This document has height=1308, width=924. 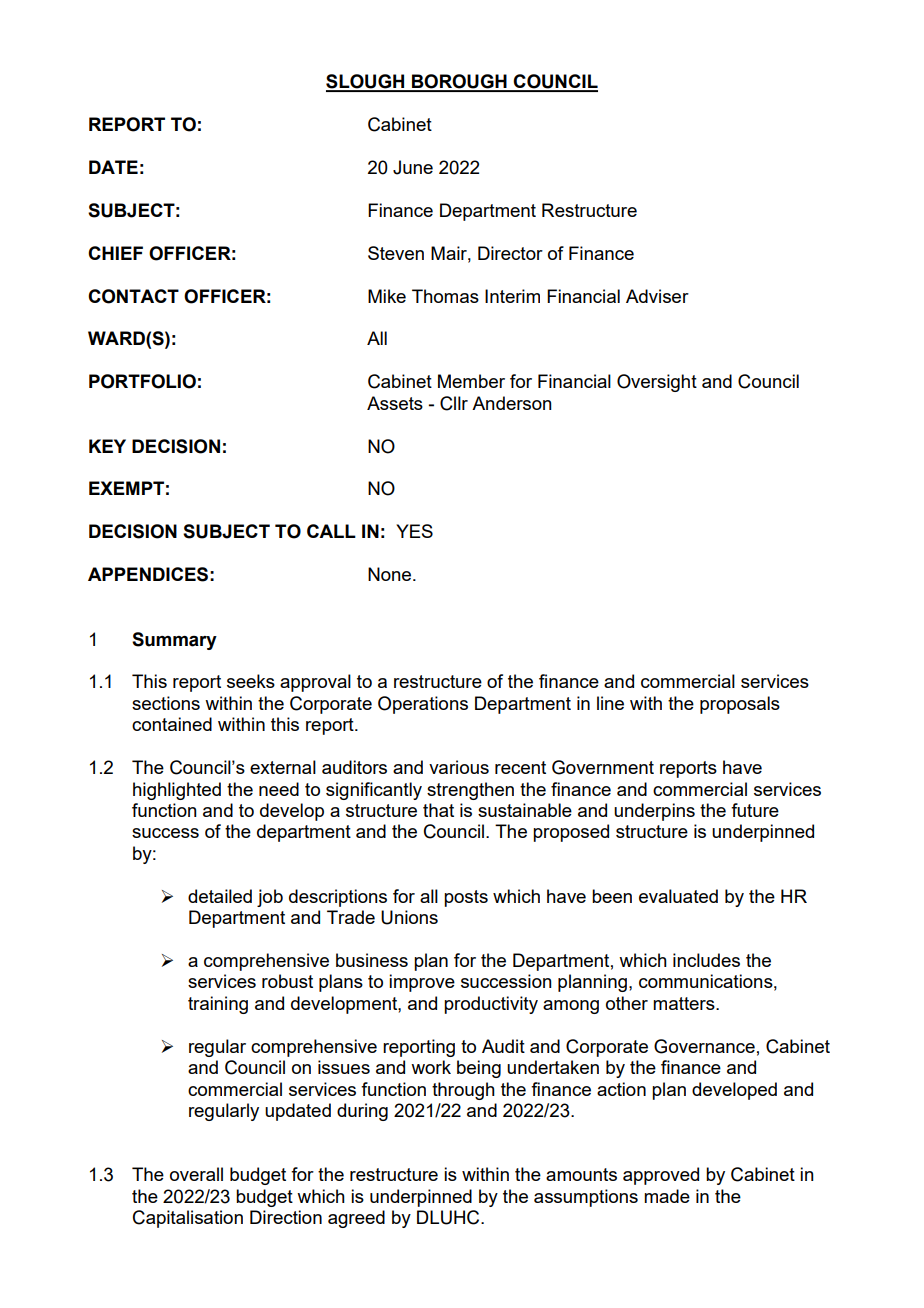 I want to click on KEY, so click(x=107, y=446).
